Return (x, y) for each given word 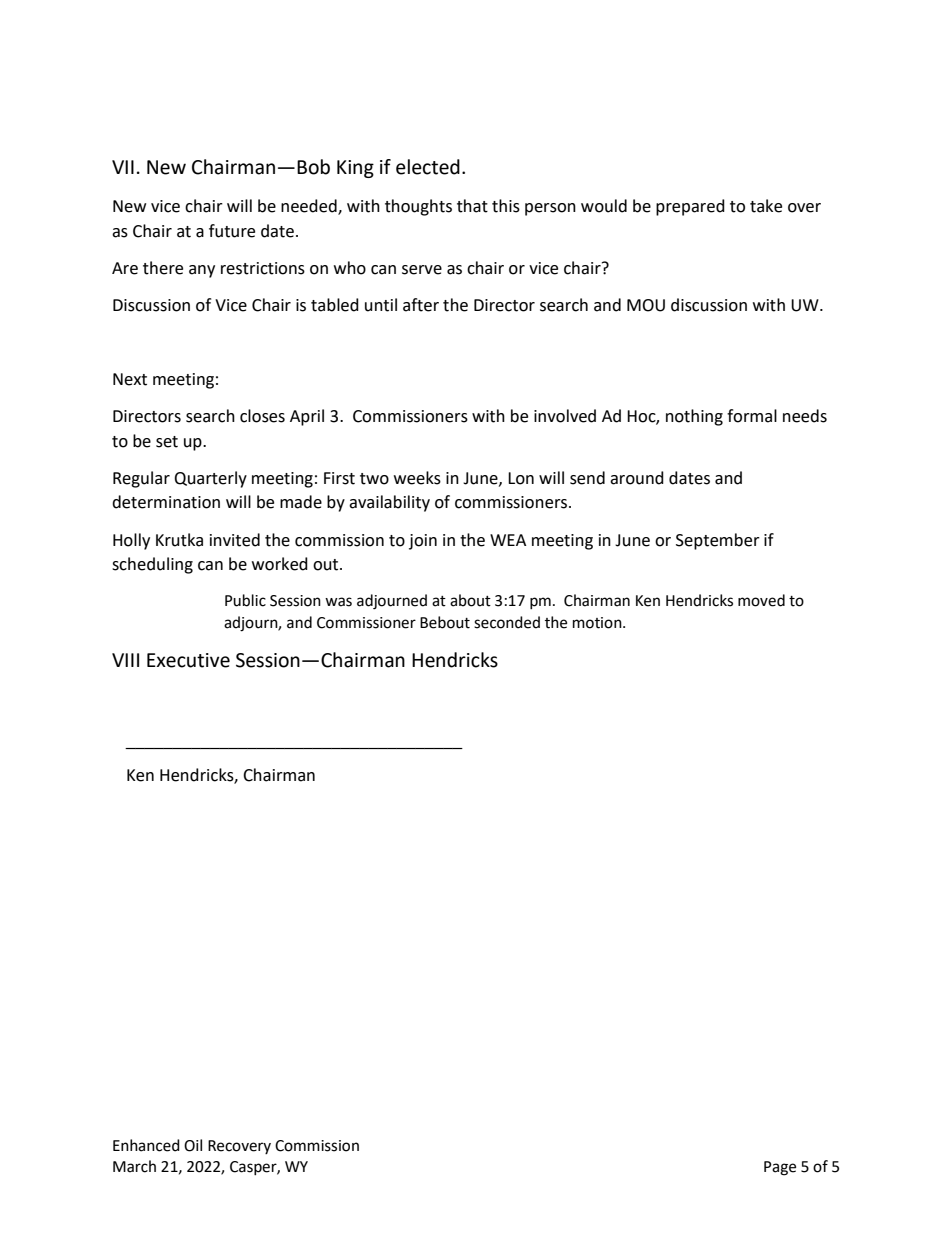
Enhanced (146, 1145)
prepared (690, 207)
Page (780, 1168)
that (472, 206)
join (423, 542)
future (232, 231)
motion (598, 623)
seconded (507, 622)
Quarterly (210, 479)
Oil (193, 1145)
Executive (188, 660)
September (718, 541)
